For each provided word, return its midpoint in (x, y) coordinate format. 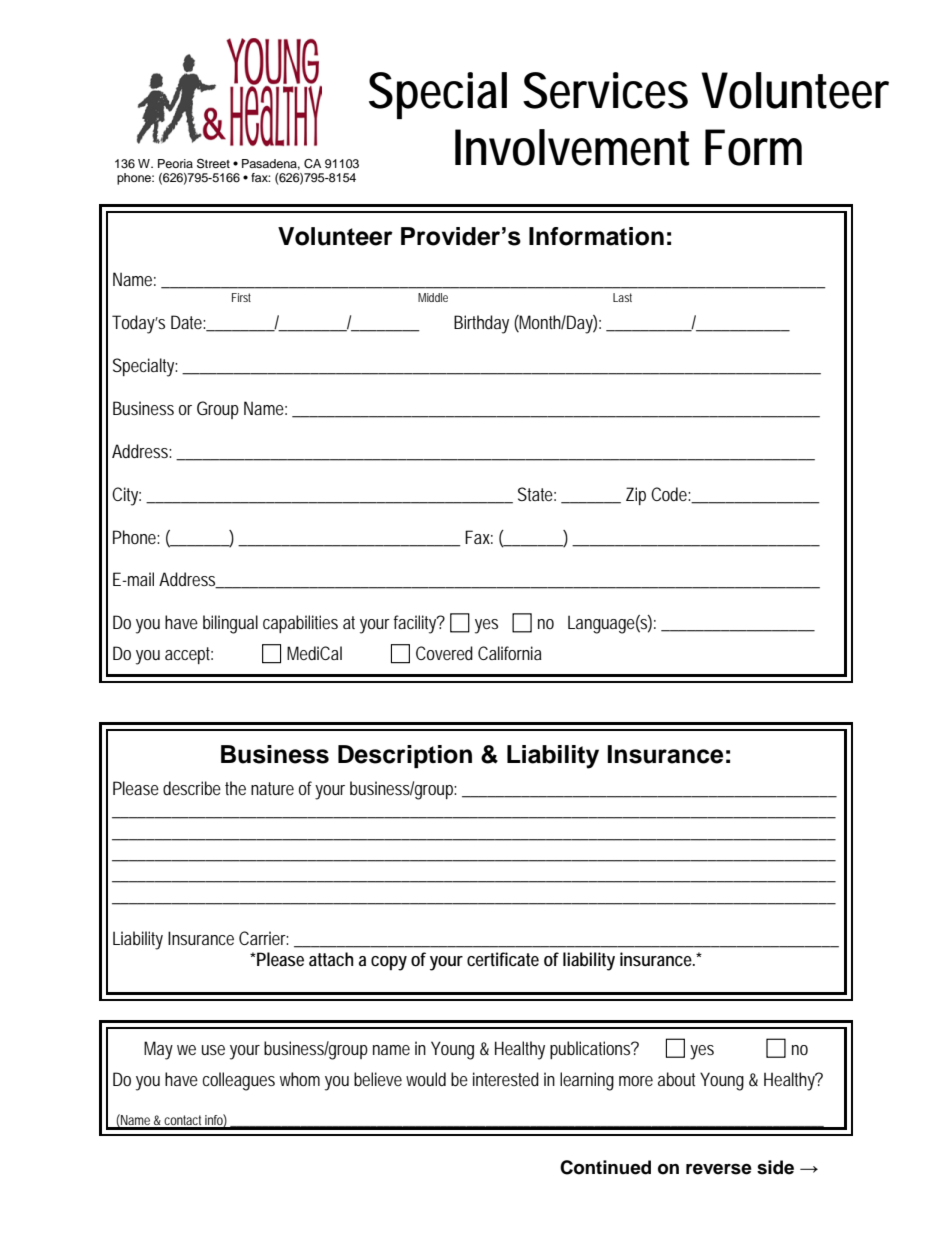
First (241, 297)
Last (622, 297)
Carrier (263, 938)
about (676, 1079)
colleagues (239, 1081)
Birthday (481, 324)
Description (405, 756)
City (126, 496)
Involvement (572, 147)
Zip (636, 496)
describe (192, 788)
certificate (503, 959)
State (537, 494)
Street (213, 163)
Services (605, 90)
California (510, 653)
